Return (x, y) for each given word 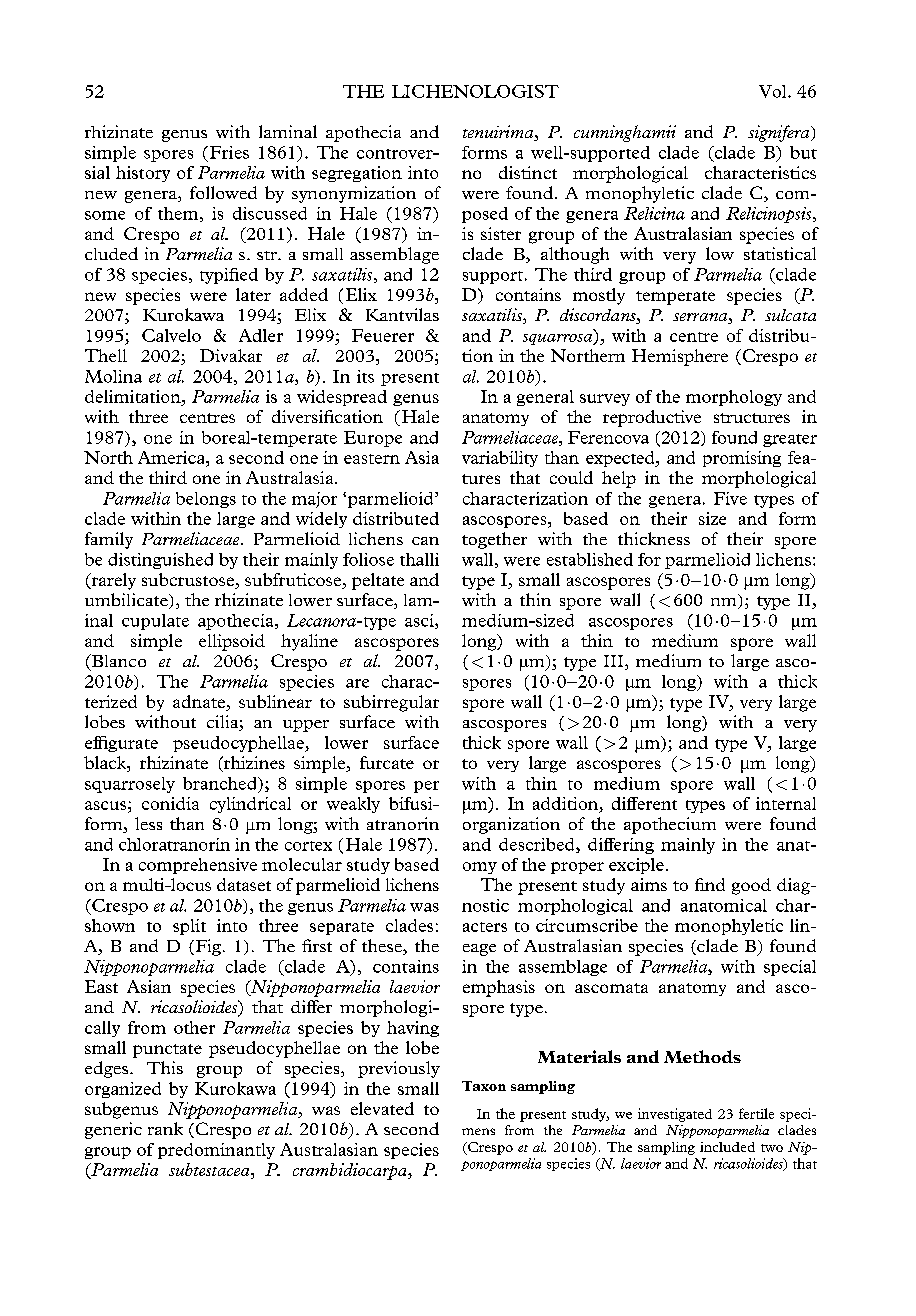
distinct (528, 172)
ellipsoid (232, 642)
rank (165, 1128)
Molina (113, 376)
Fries (229, 152)
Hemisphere (680, 357)
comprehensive (198, 866)
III (615, 662)
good (751, 886)
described (538, 845)
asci (420, 621)
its (365, 376)
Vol (774, 91)
